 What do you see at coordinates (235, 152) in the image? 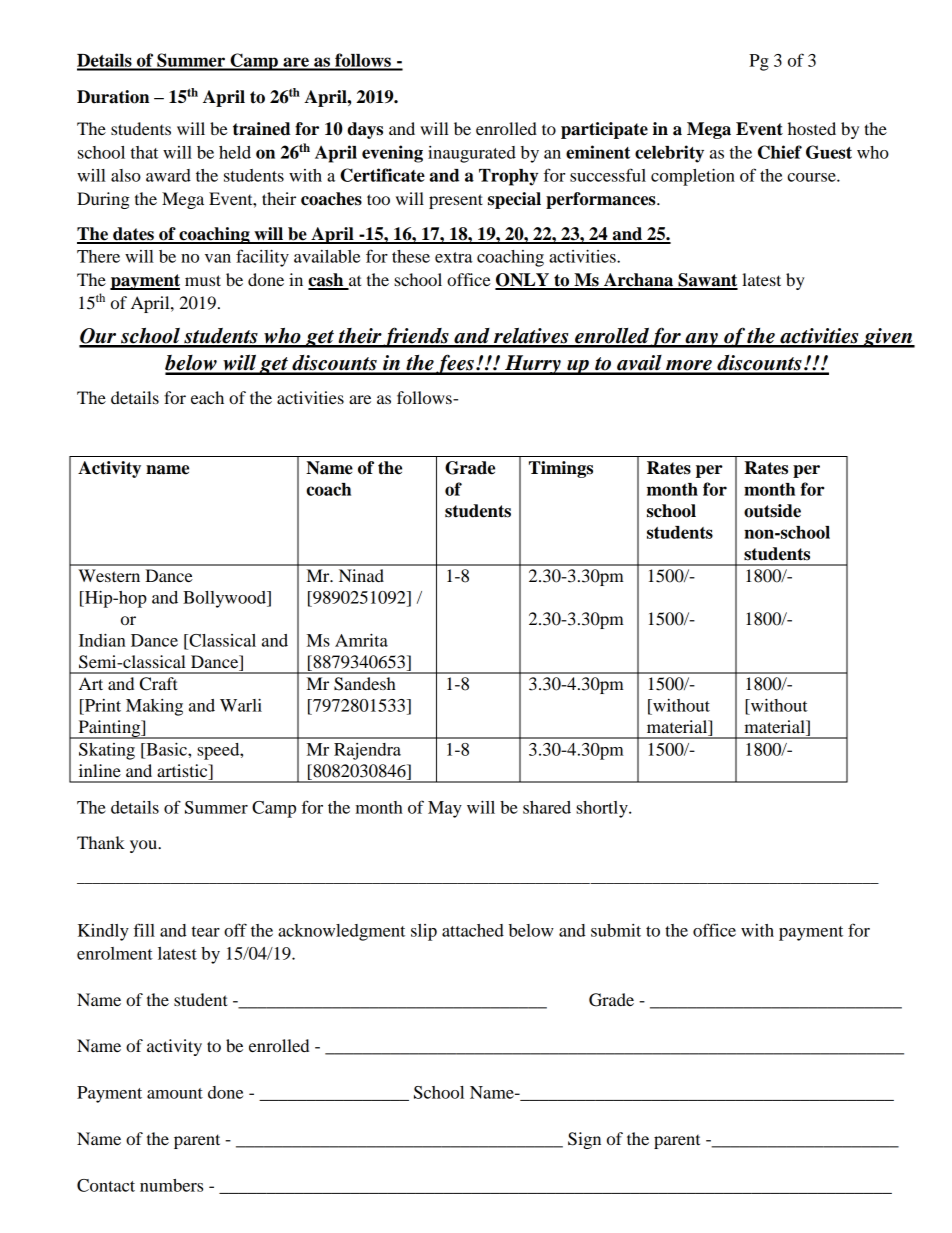
I see `held` at bounding box center [235, 152].
